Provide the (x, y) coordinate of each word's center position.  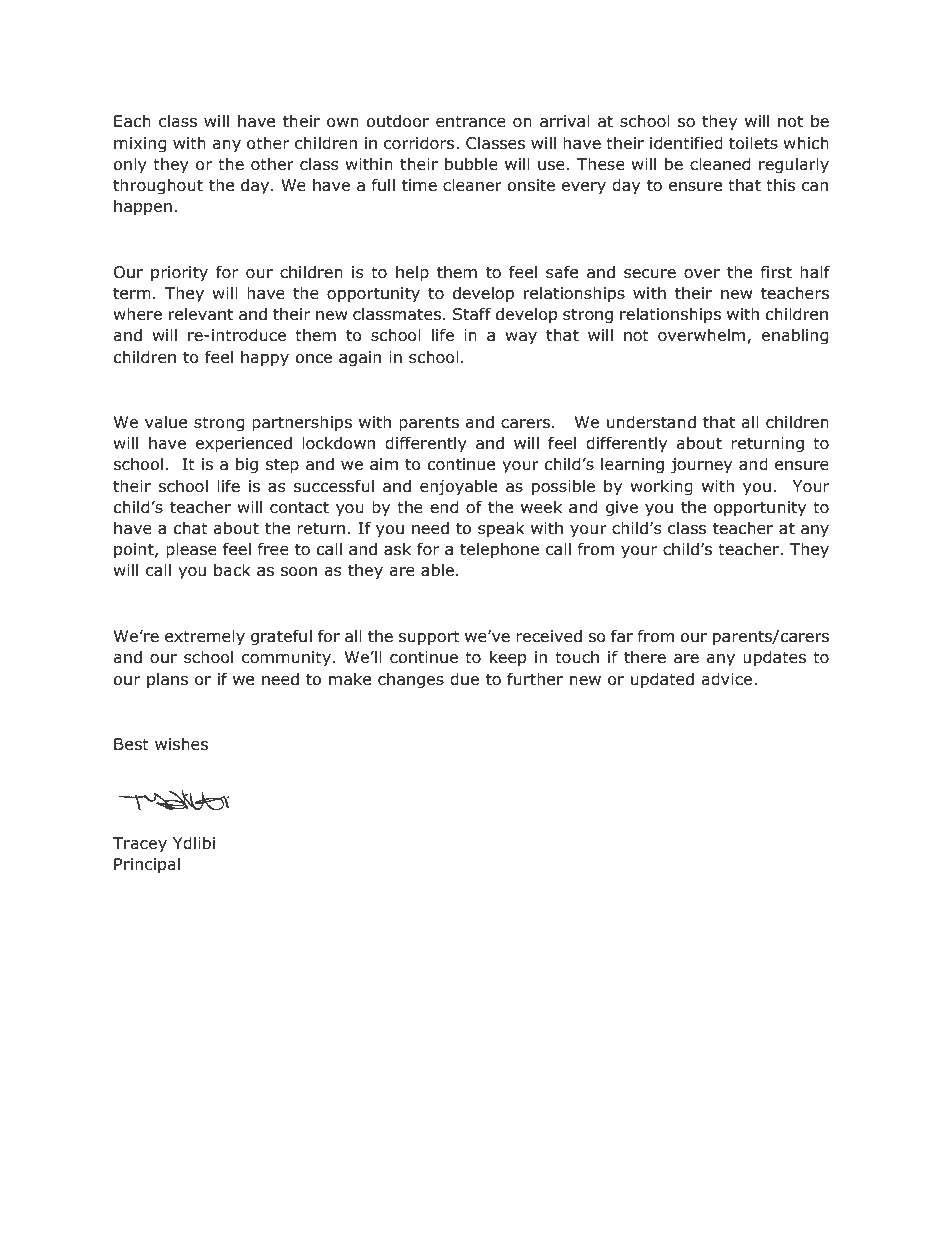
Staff (472, 314)
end (444, 507)
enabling (795, 336)
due (464, 679)
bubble (471, 164)
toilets (753, 143)
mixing (140, 145)
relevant (201, 313)
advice (727, 679)
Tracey (140, 845)
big (247, 465)
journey (701, 466)
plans (167, 680)
